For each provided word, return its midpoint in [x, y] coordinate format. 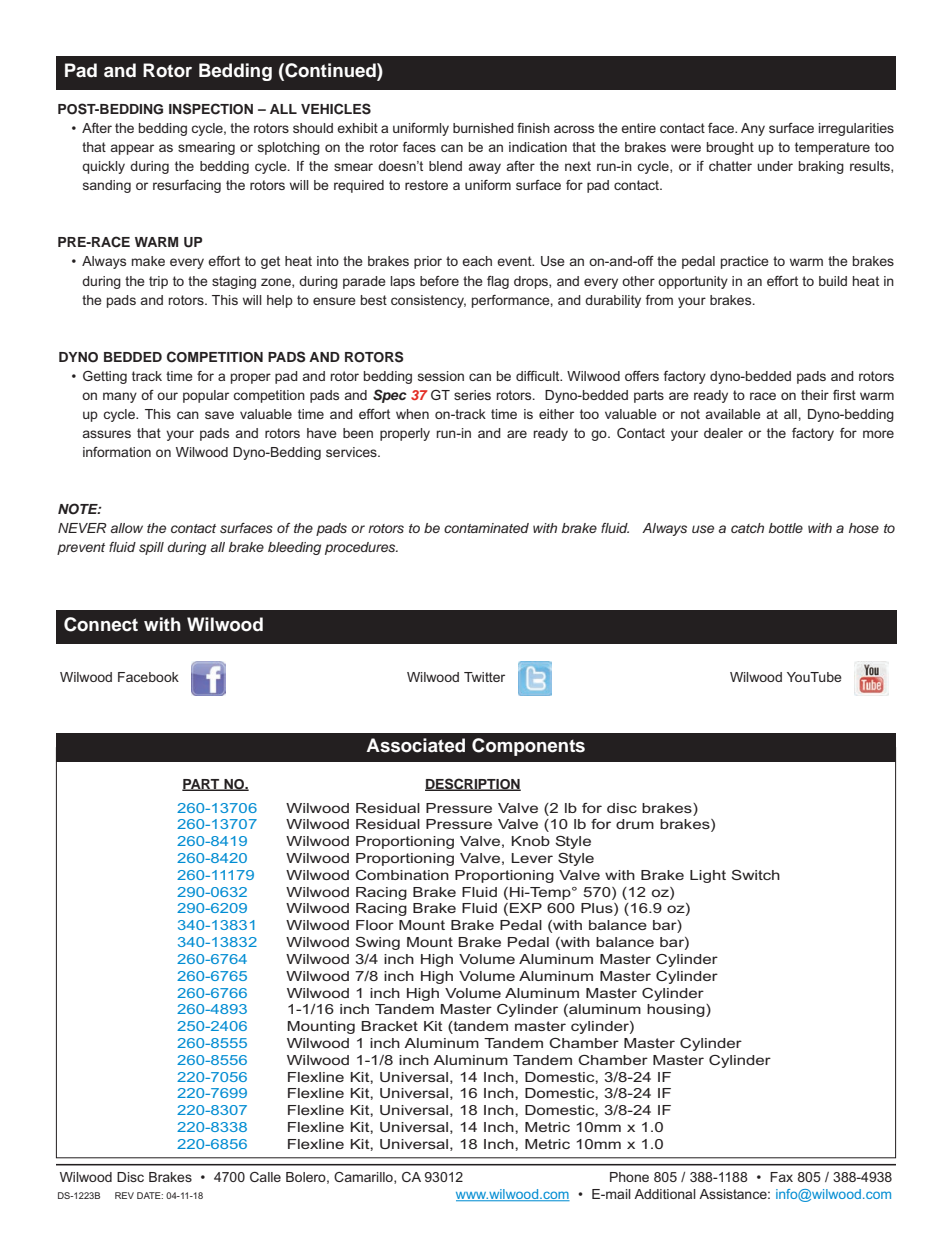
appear [132, 149]
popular [206, 396]
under [775, 166]
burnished [483, 128]
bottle [786, 528]
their [815, 395]
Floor [375, 925]
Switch [755, 875]
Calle [265, 1177]
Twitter [484, 677]
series [472, 395]
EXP [526, 908]
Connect [101, 624]
